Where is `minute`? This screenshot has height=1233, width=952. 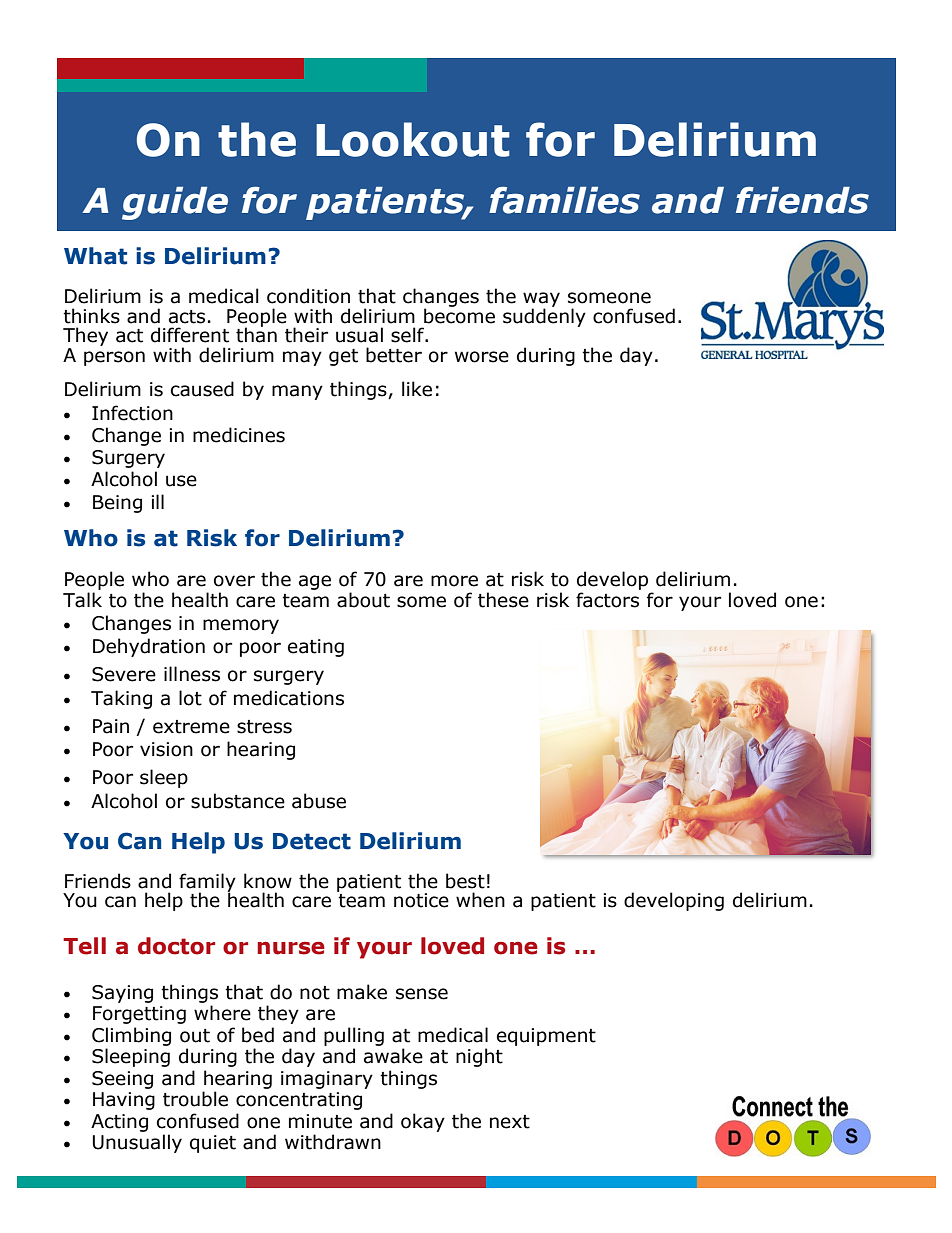 minute is located at coordinates (320, 1121).
